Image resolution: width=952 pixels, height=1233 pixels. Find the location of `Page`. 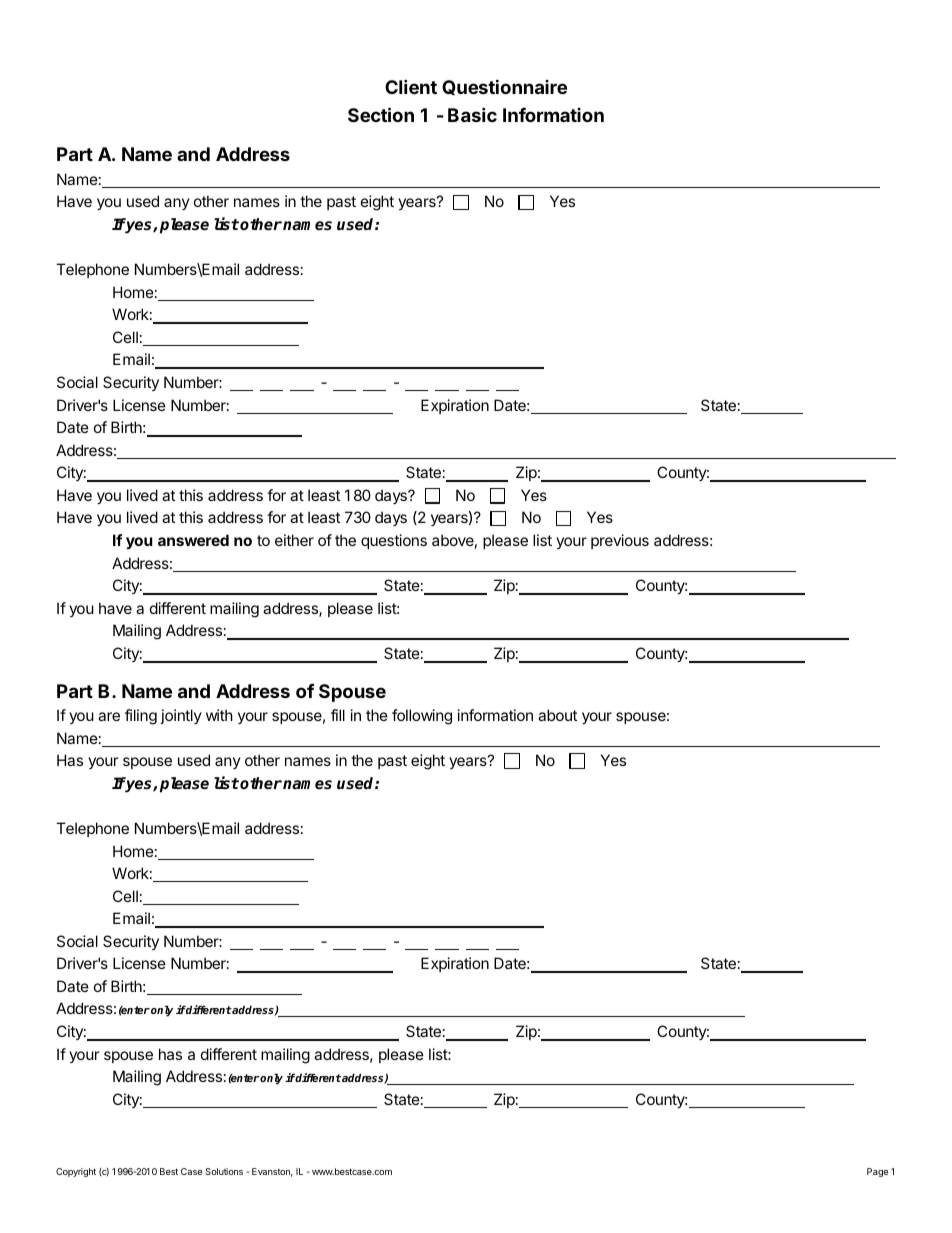

Page is located at coordinates (877, 1172).
